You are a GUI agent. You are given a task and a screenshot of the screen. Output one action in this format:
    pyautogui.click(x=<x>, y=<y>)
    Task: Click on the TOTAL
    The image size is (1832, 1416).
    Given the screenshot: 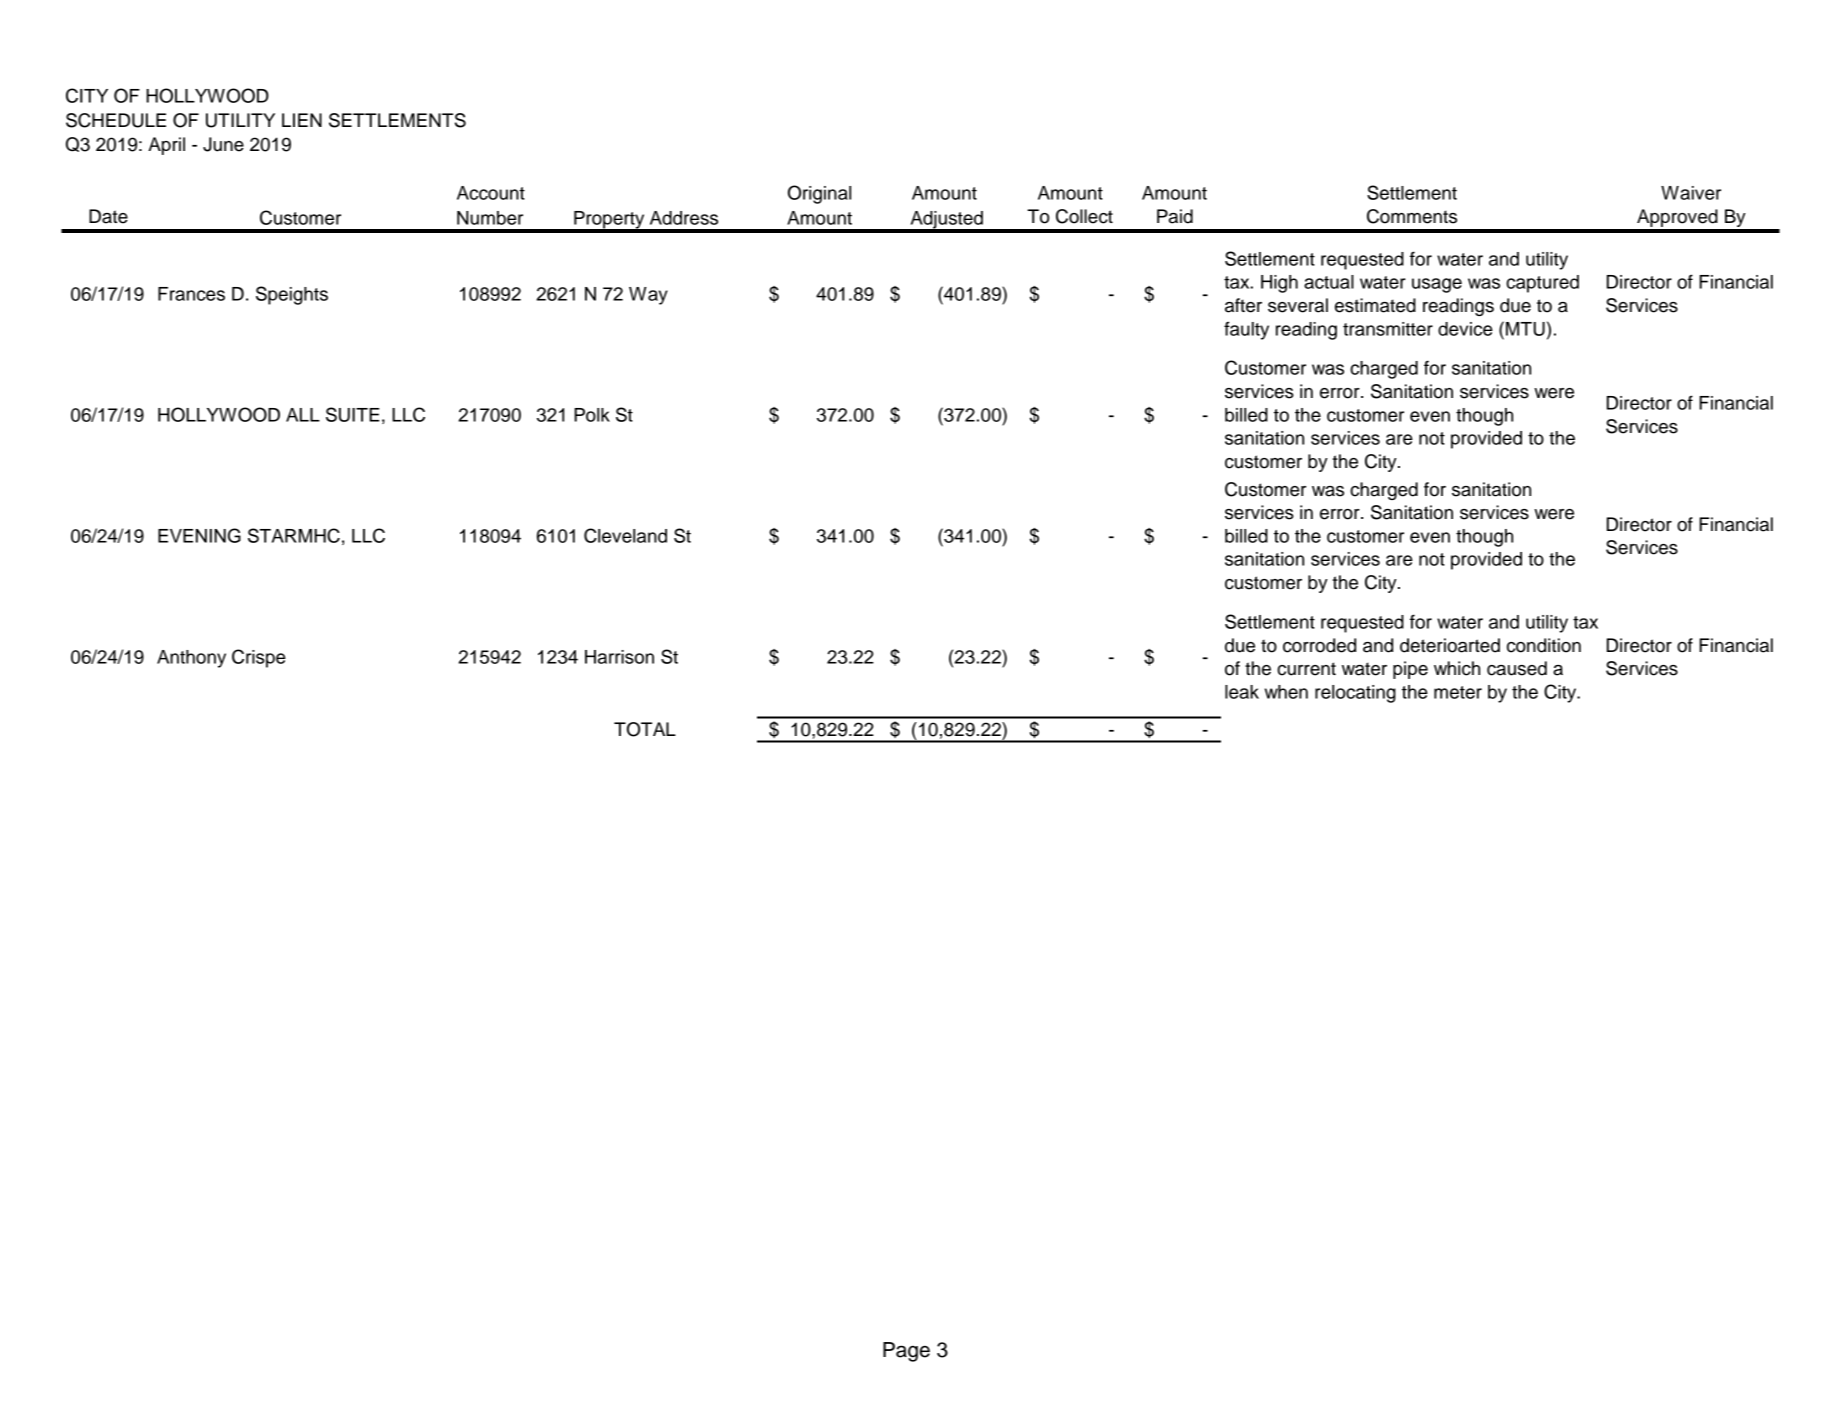 What is the action you would take?
    pyautogui.click(x=645, y=729)
